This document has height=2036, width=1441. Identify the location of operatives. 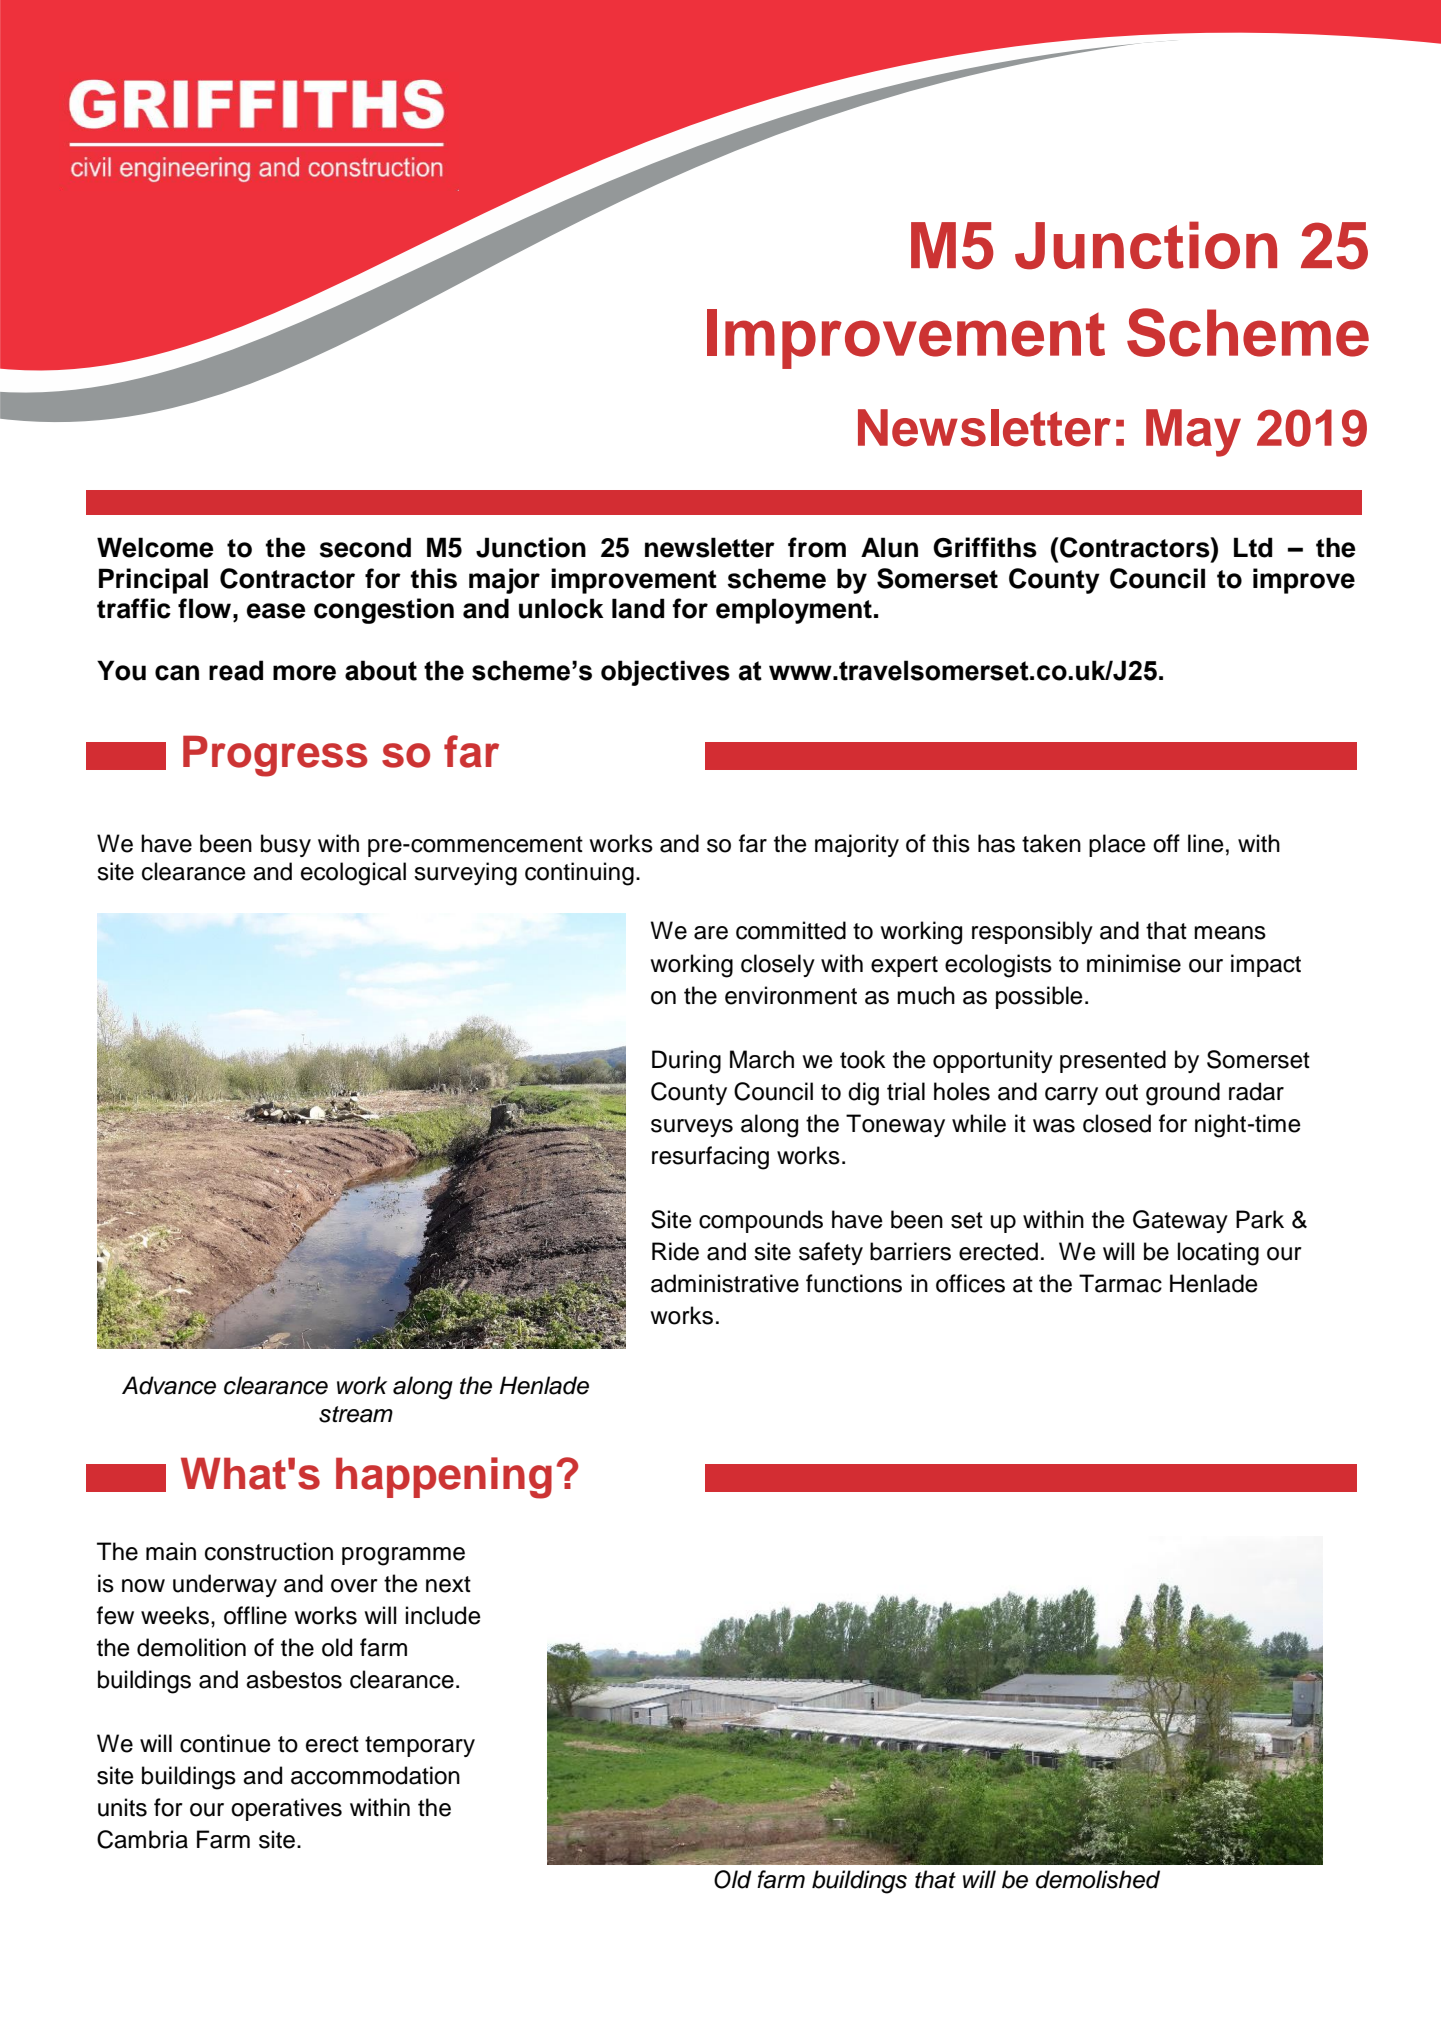
(286, 1809).
